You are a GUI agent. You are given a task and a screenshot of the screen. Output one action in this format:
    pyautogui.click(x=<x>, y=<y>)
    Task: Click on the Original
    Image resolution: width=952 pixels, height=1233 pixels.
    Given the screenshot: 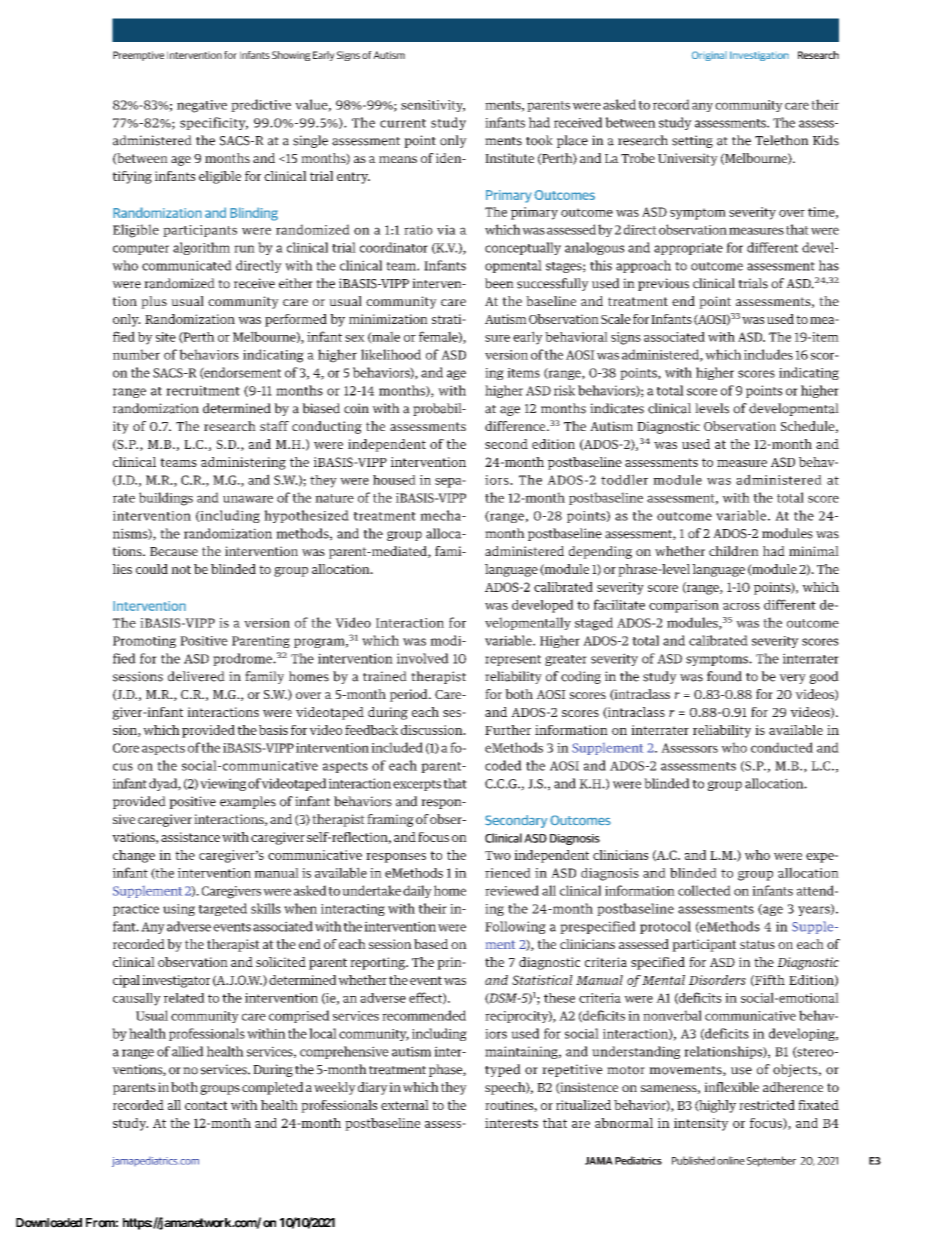 What is the action you would take?
    pyautogui.click(x=709, y=56)
